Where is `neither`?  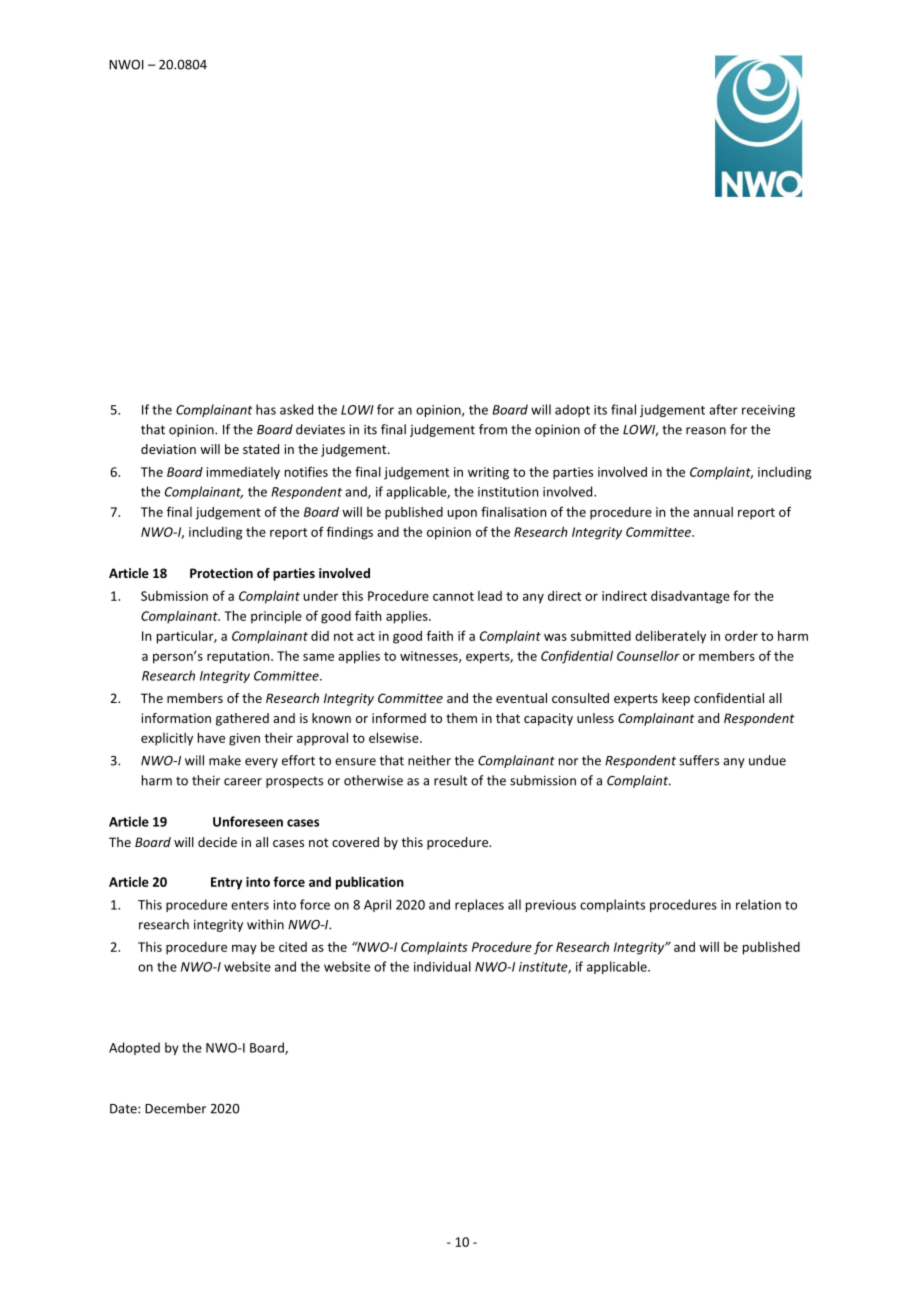
neither is located at coordinates (429, 760).
